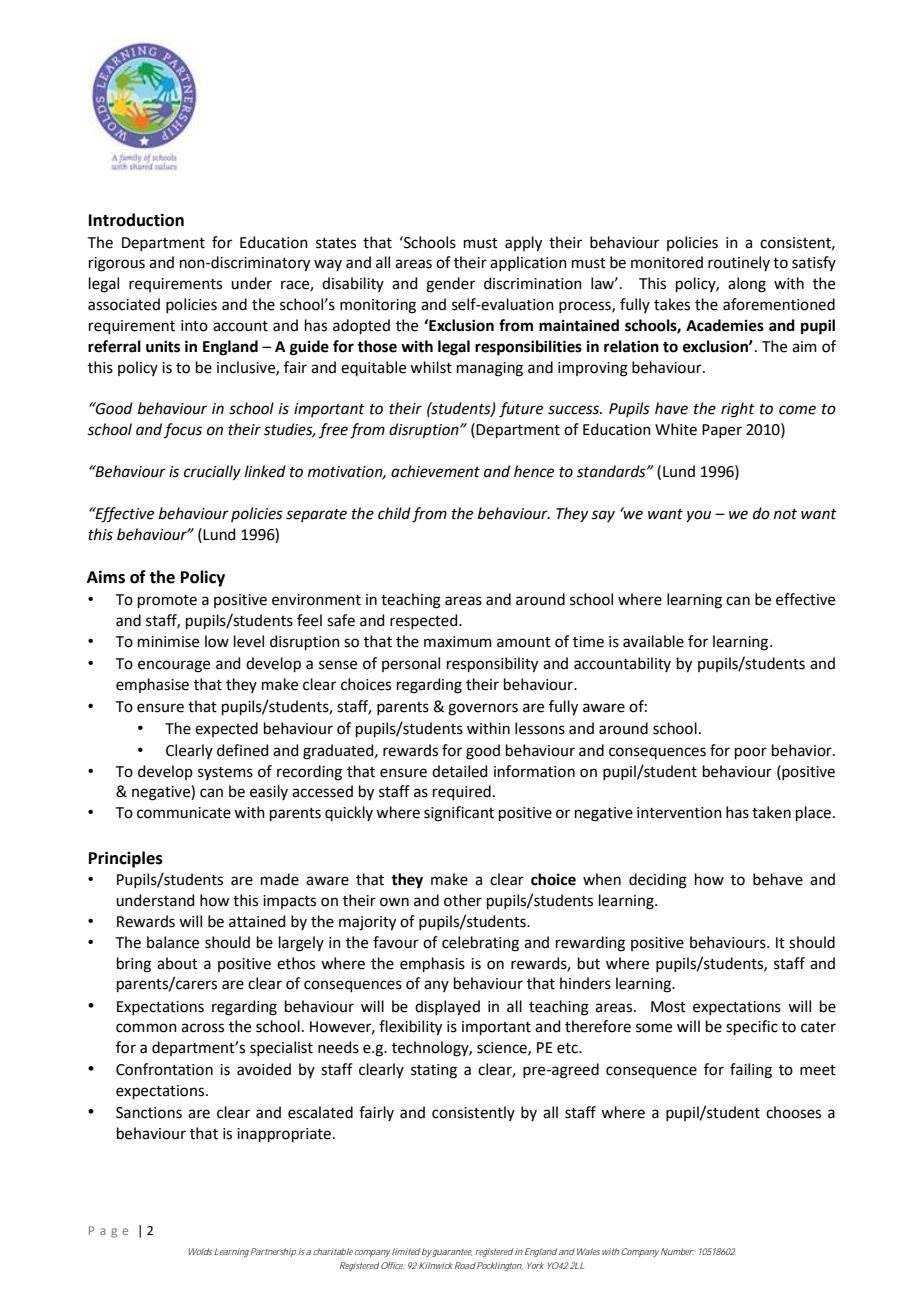  What do you see at coordinates (722, 431) in the screenshot?
I see `Paper` at bounding box center [722, 431].
